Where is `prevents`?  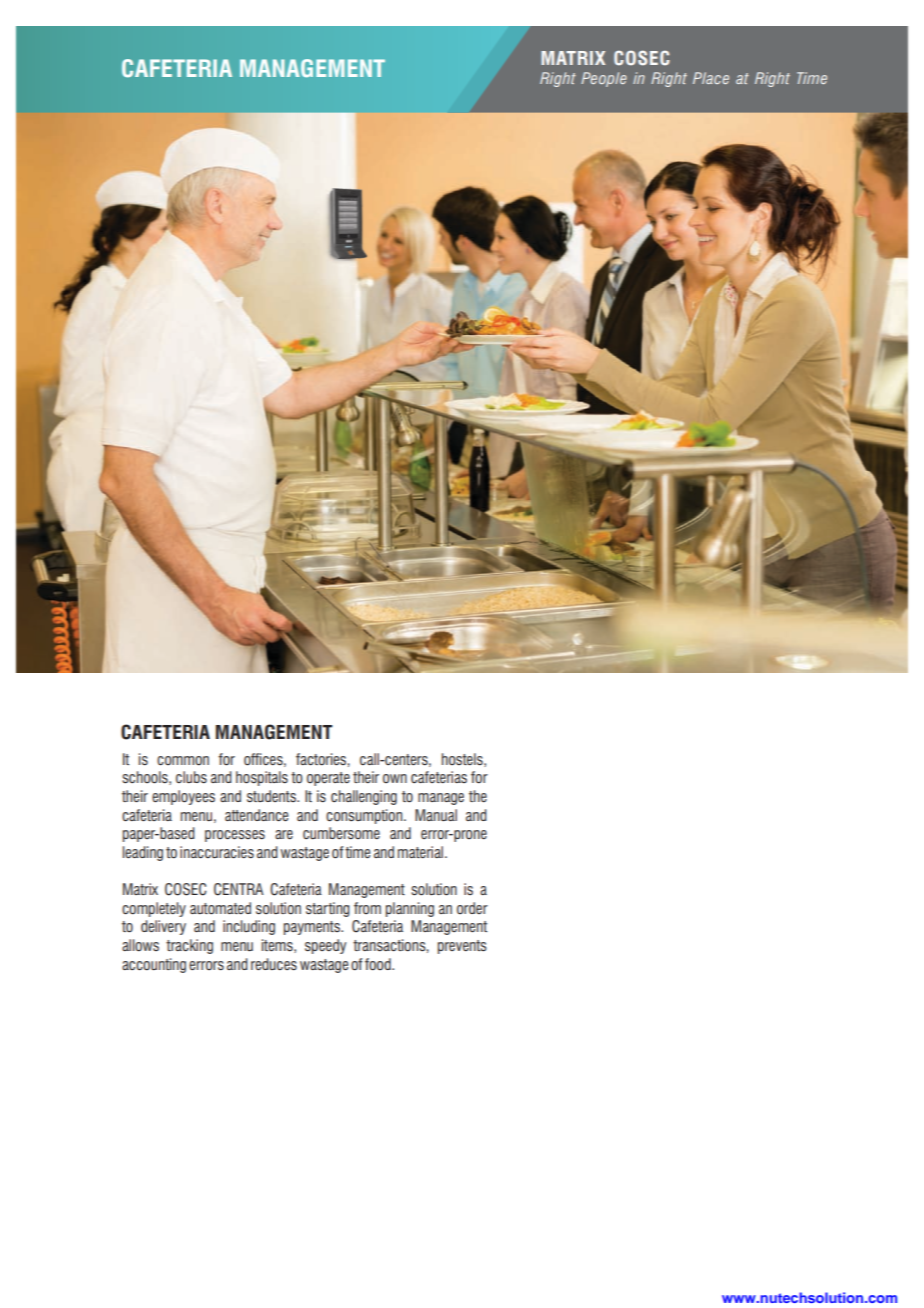
prevents is located at coordinates (462, 947).
